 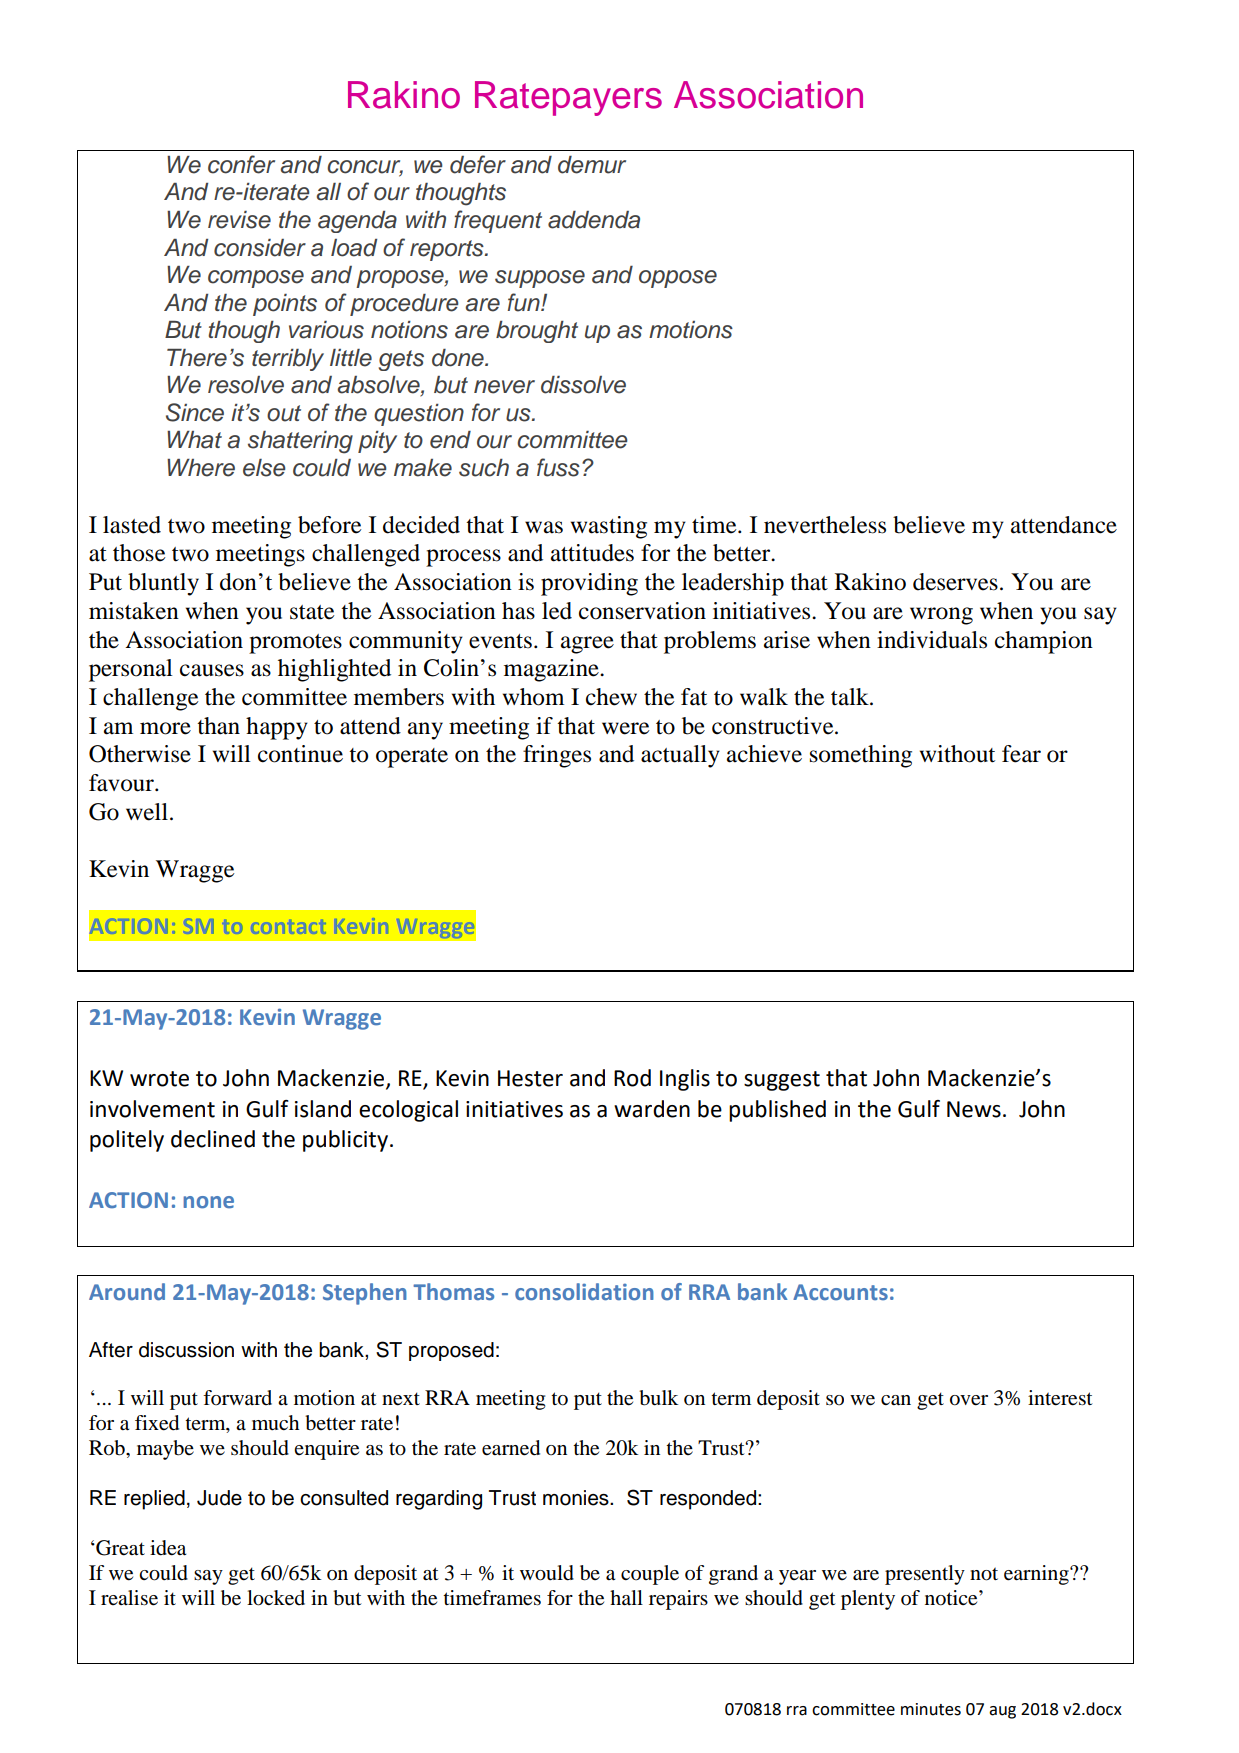 What do you see at coordinates (276, 1598) in the image?
I see `locked` at bounding box center [276, 1598].
